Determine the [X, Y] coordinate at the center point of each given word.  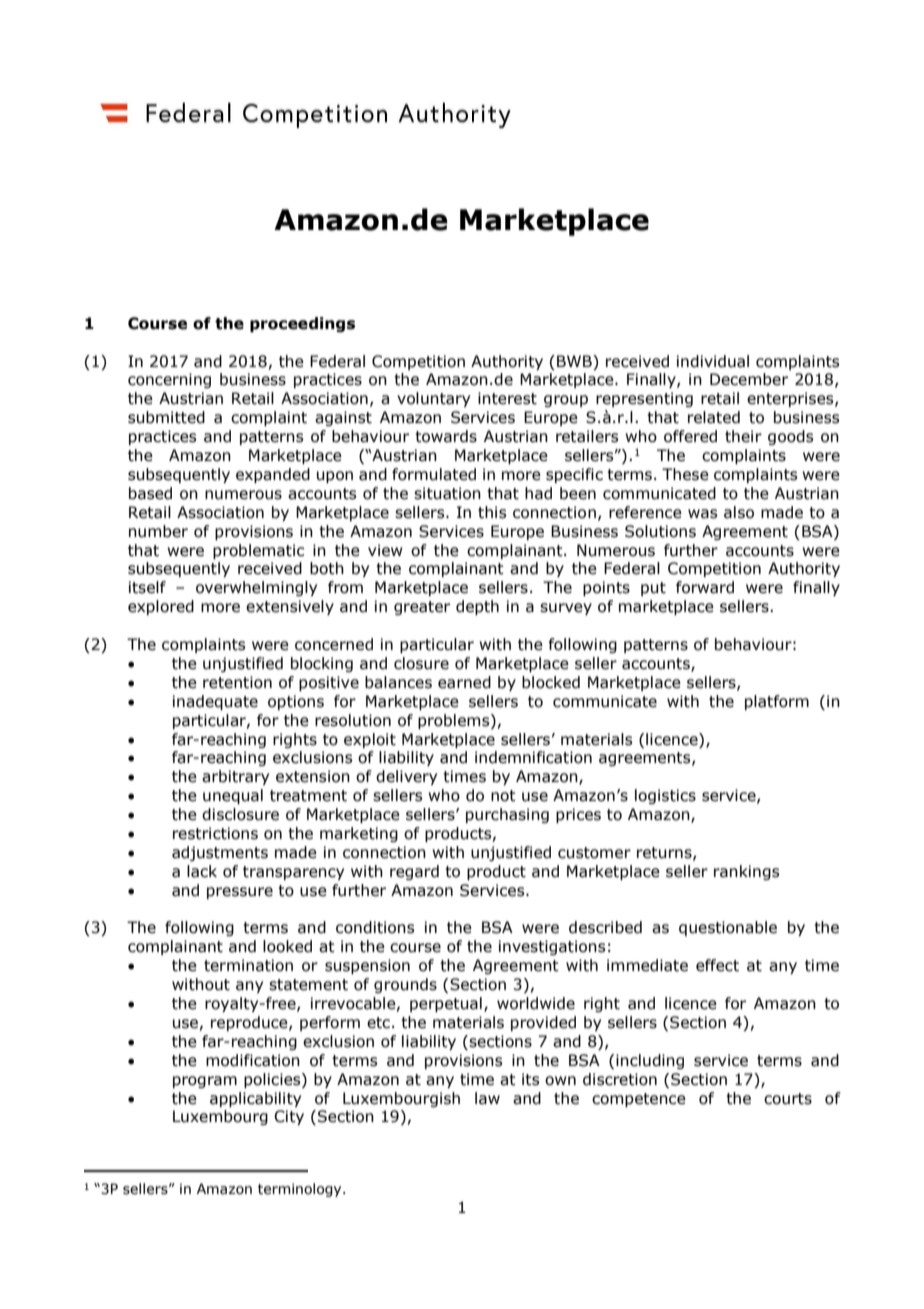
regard [414, 872]
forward [705, 587]
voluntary [433, 399]
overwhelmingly [256, 588]
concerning [169, 380]
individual [713, 361]
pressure [240, 893]
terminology [301, 1190]
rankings [746, 872]
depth [477, 607]
